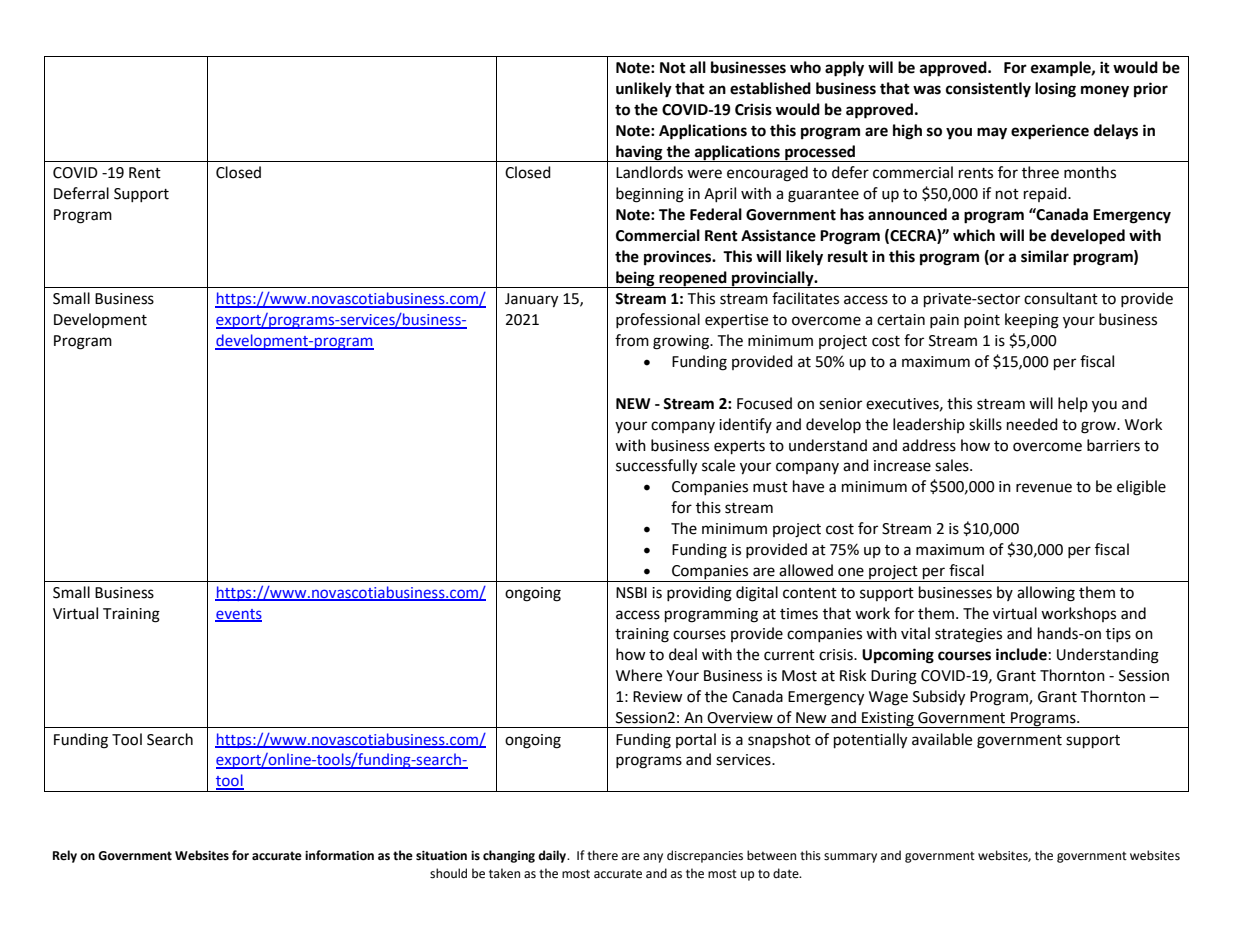 The image size is (1233, 952). What do you see at coordinates (65, 856) in the screenshot?
I see `Rely` at bounding box center [65, 856].
